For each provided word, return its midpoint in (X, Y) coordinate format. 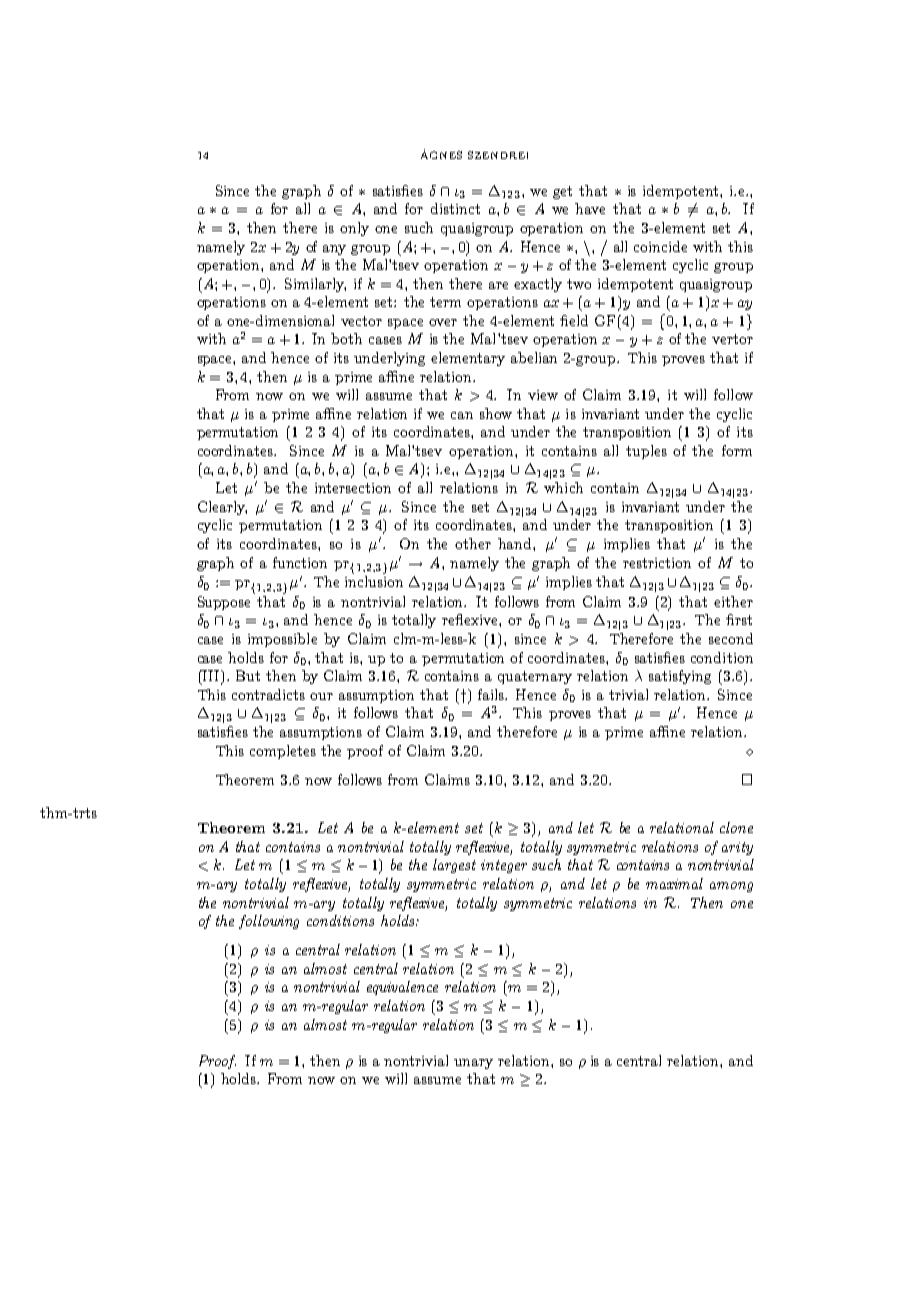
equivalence (402, 988)
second (731, 638)
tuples (646, 452)
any (334, 250)
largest (454, 866)
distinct (455, 208)
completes (283, 752)
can (462, 415)
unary (473, 1064)
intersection (353, 488)
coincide (660, 246)
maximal (674, 883)
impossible (282, 640)
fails (492, 694)
